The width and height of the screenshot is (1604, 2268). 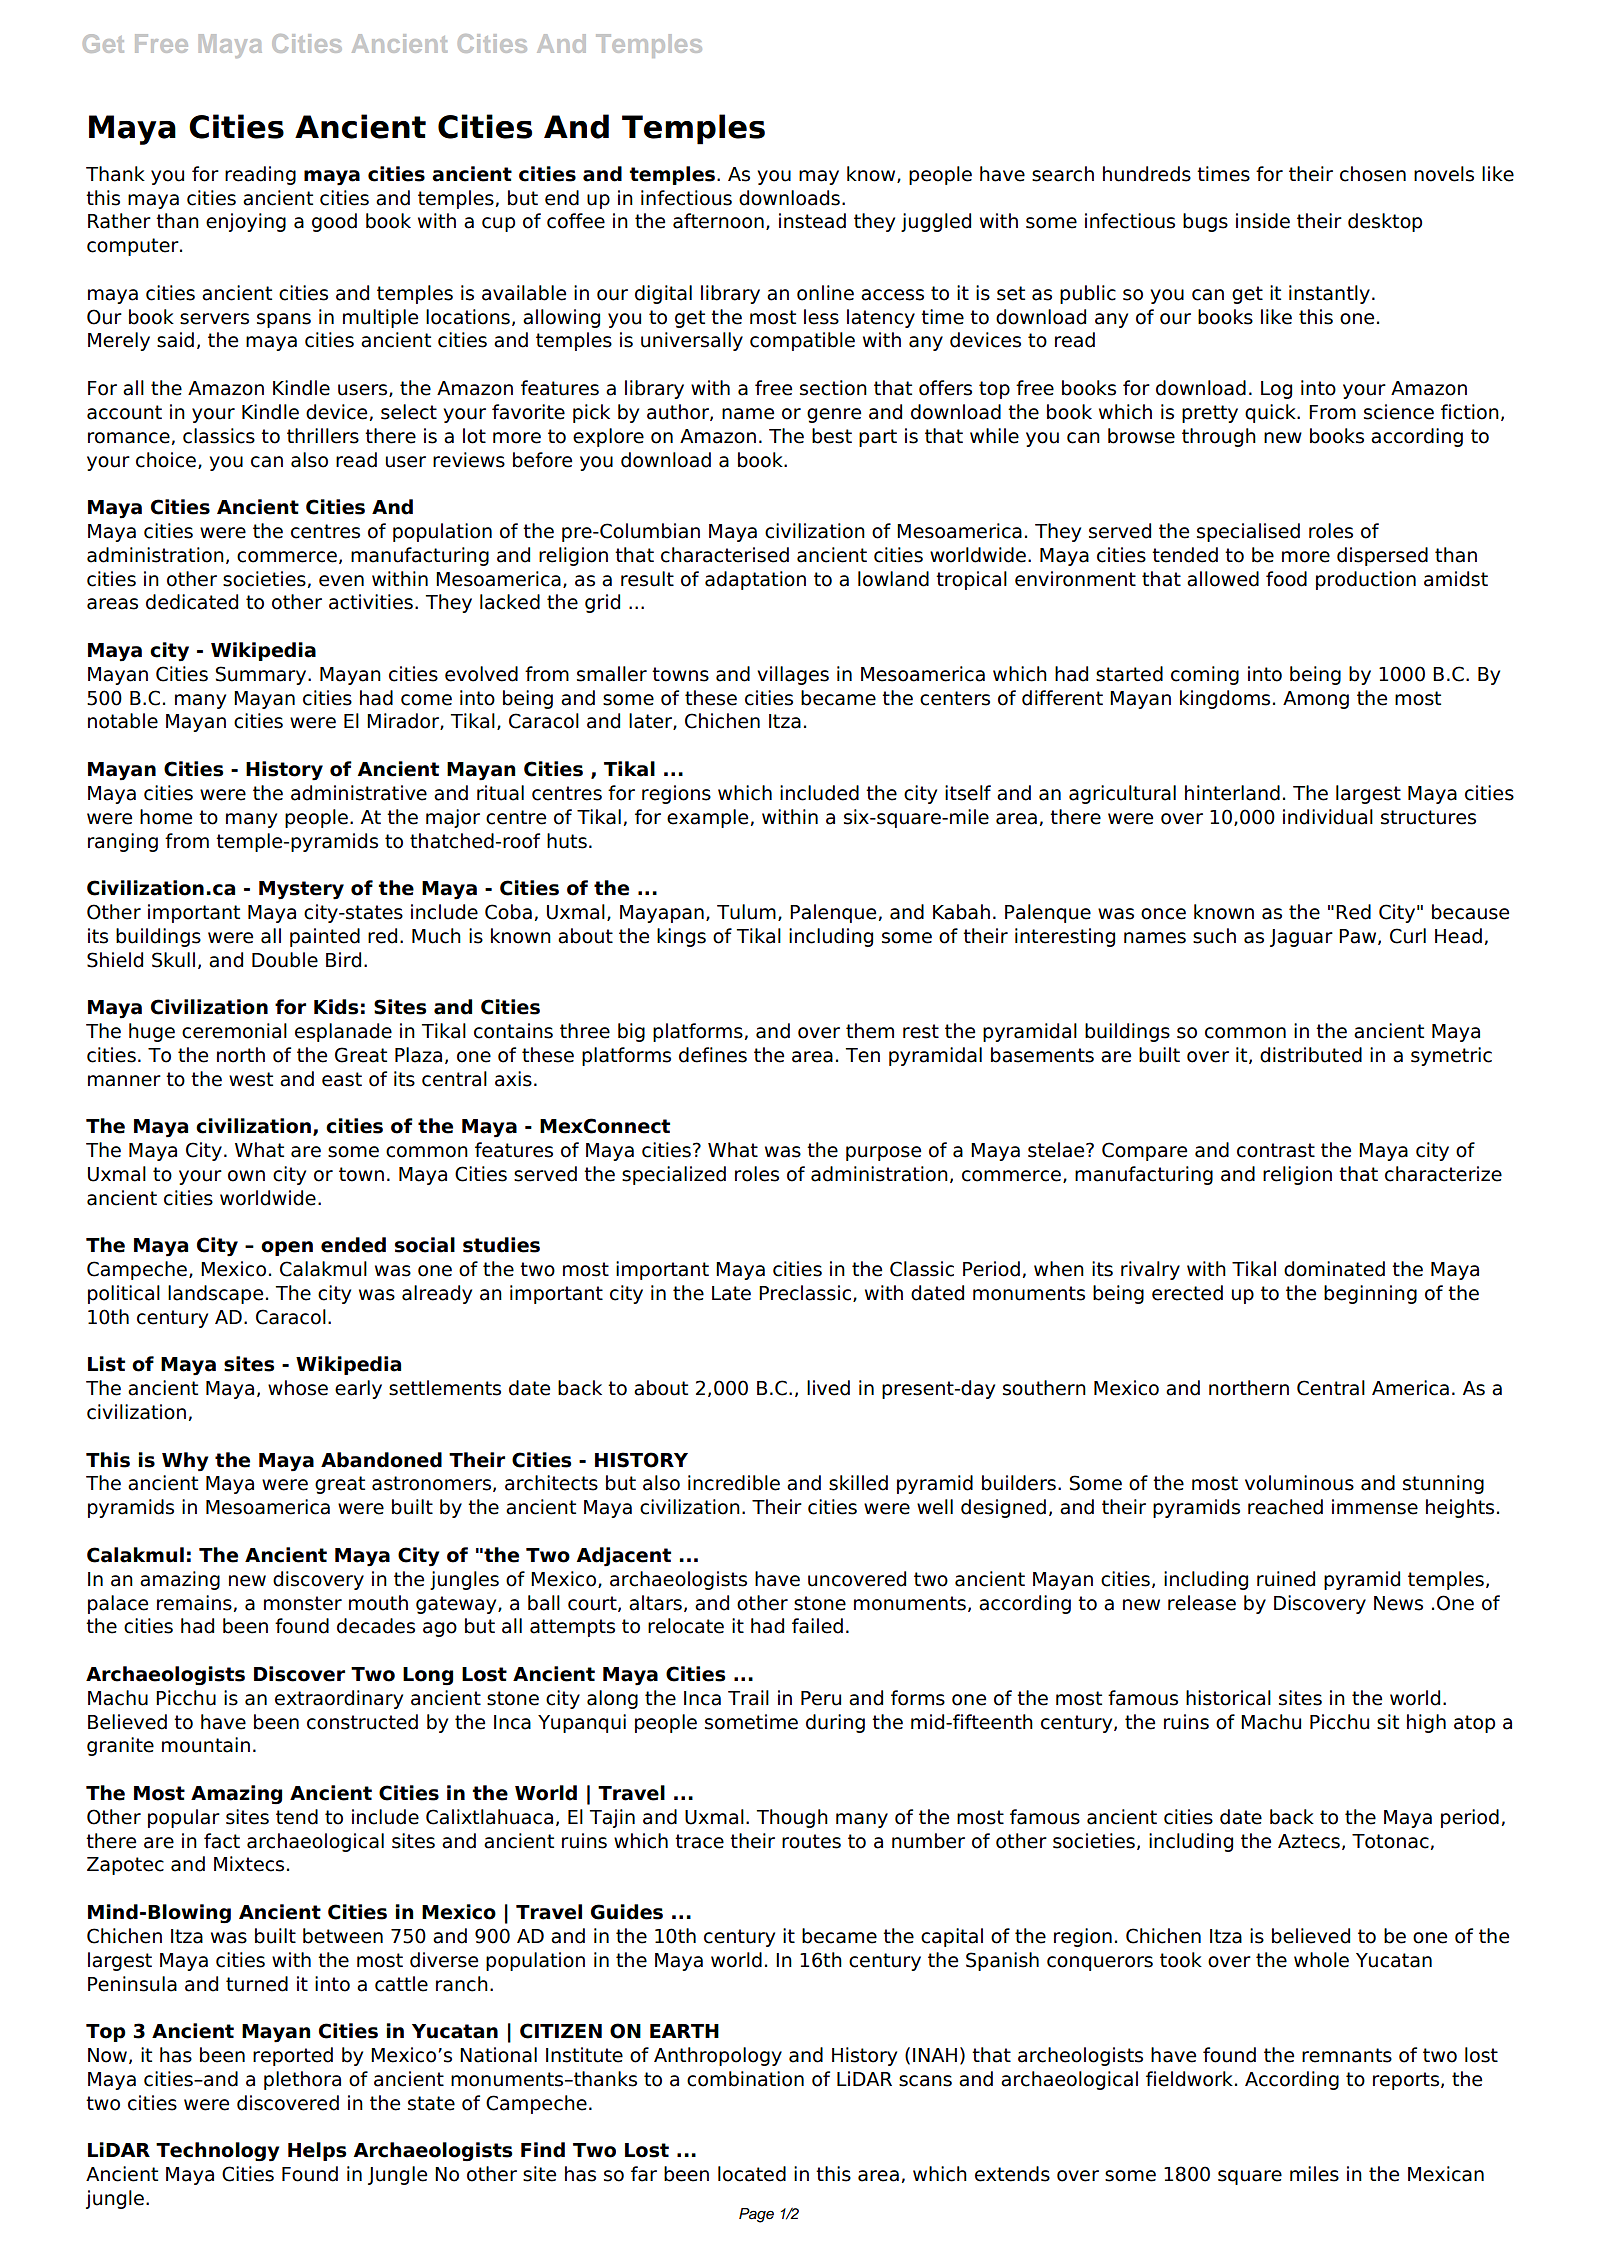 I want to click on purpose, so click(x=883, y=1153).
